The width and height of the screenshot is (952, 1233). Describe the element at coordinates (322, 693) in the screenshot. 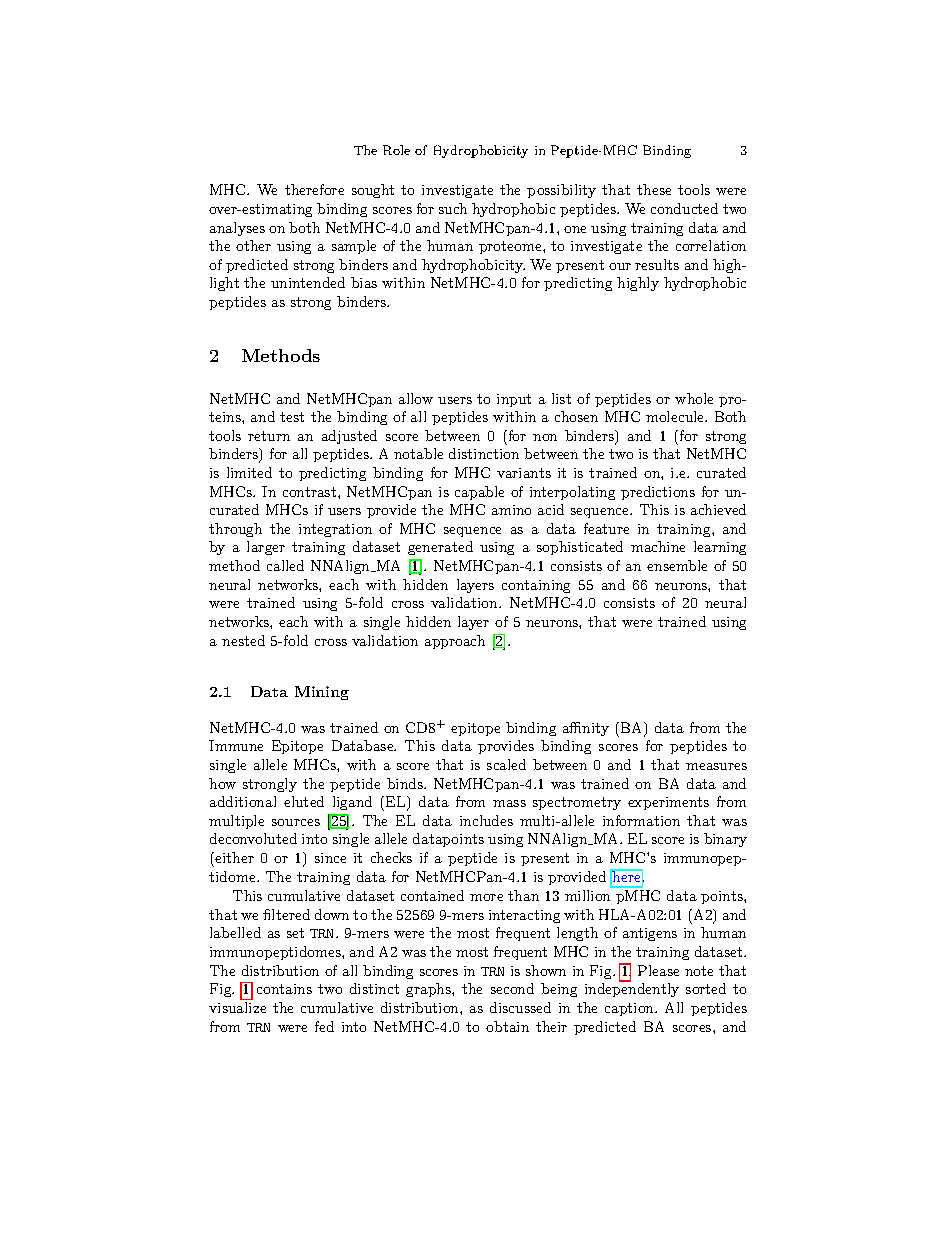

I see `Mining` at that location.
